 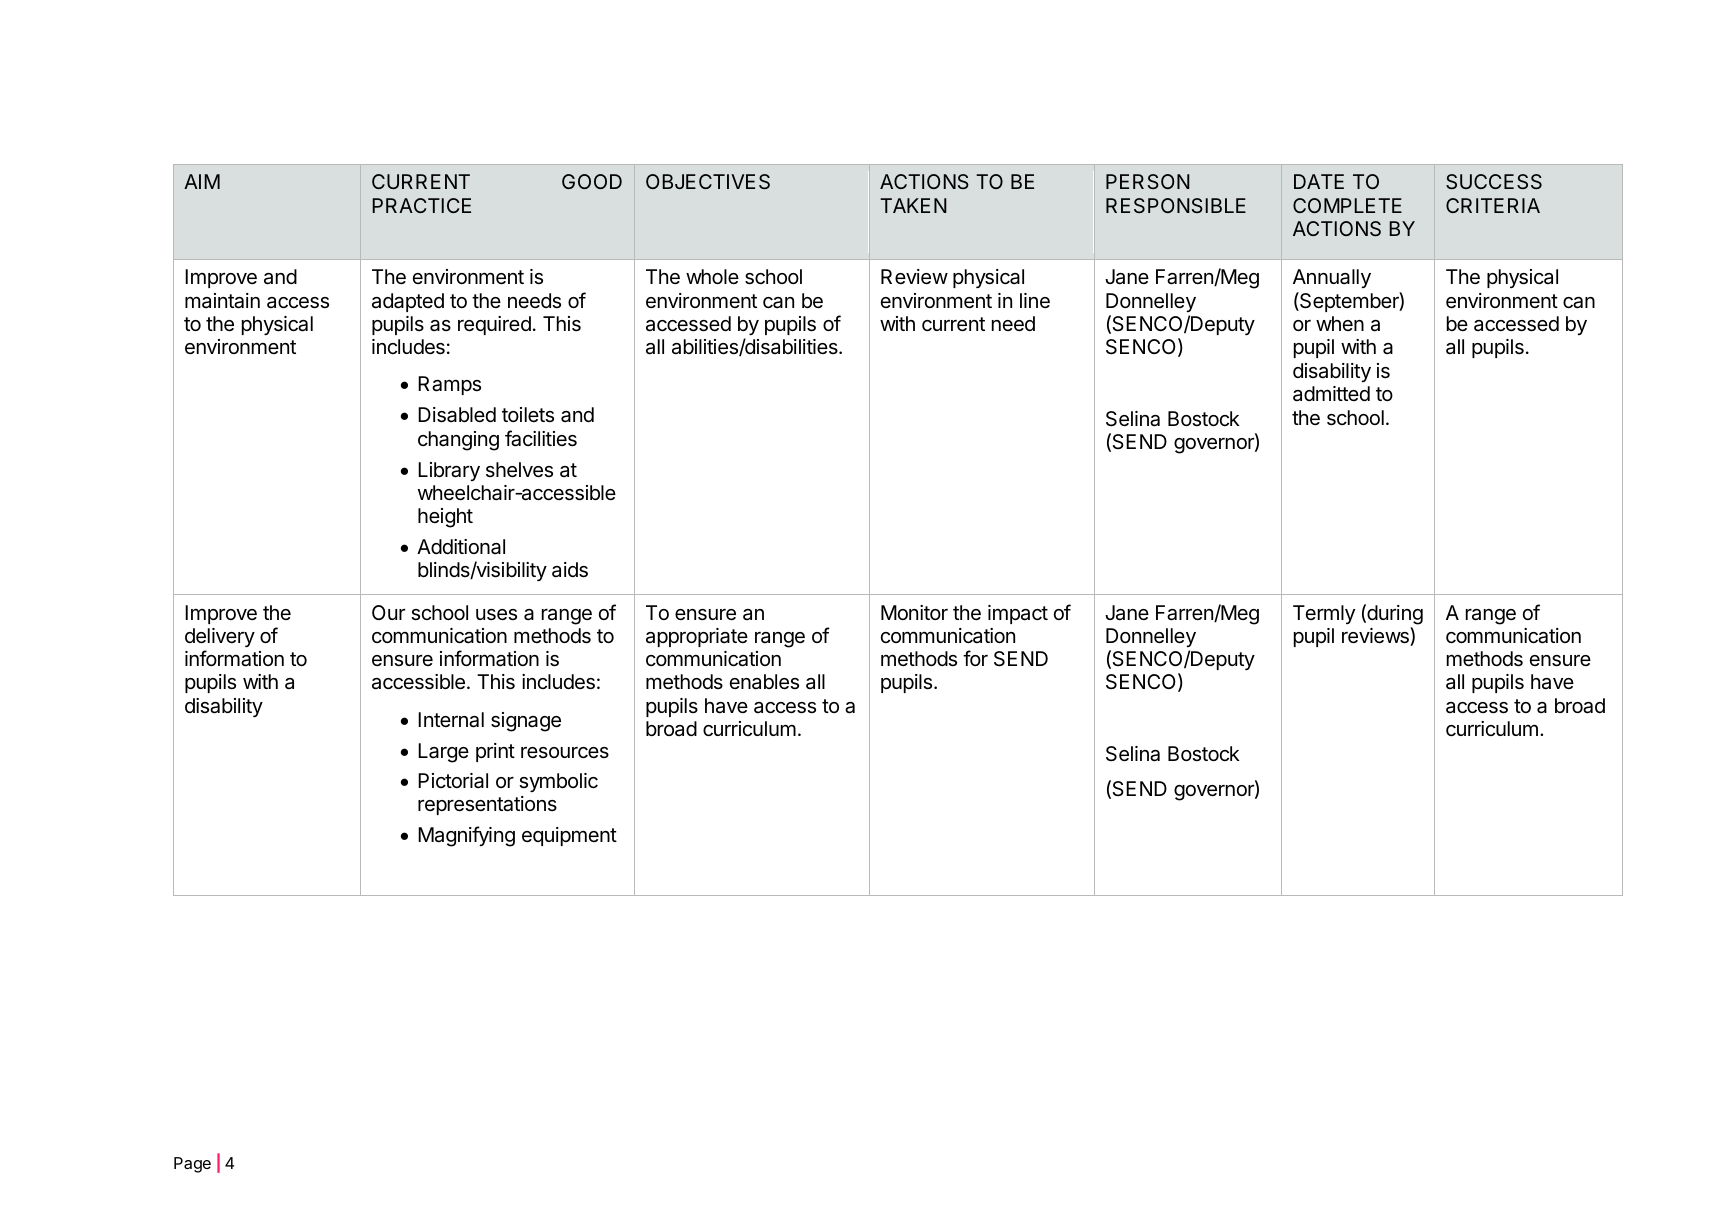 I want to click on Ramps, so click(x=449, y=385).
